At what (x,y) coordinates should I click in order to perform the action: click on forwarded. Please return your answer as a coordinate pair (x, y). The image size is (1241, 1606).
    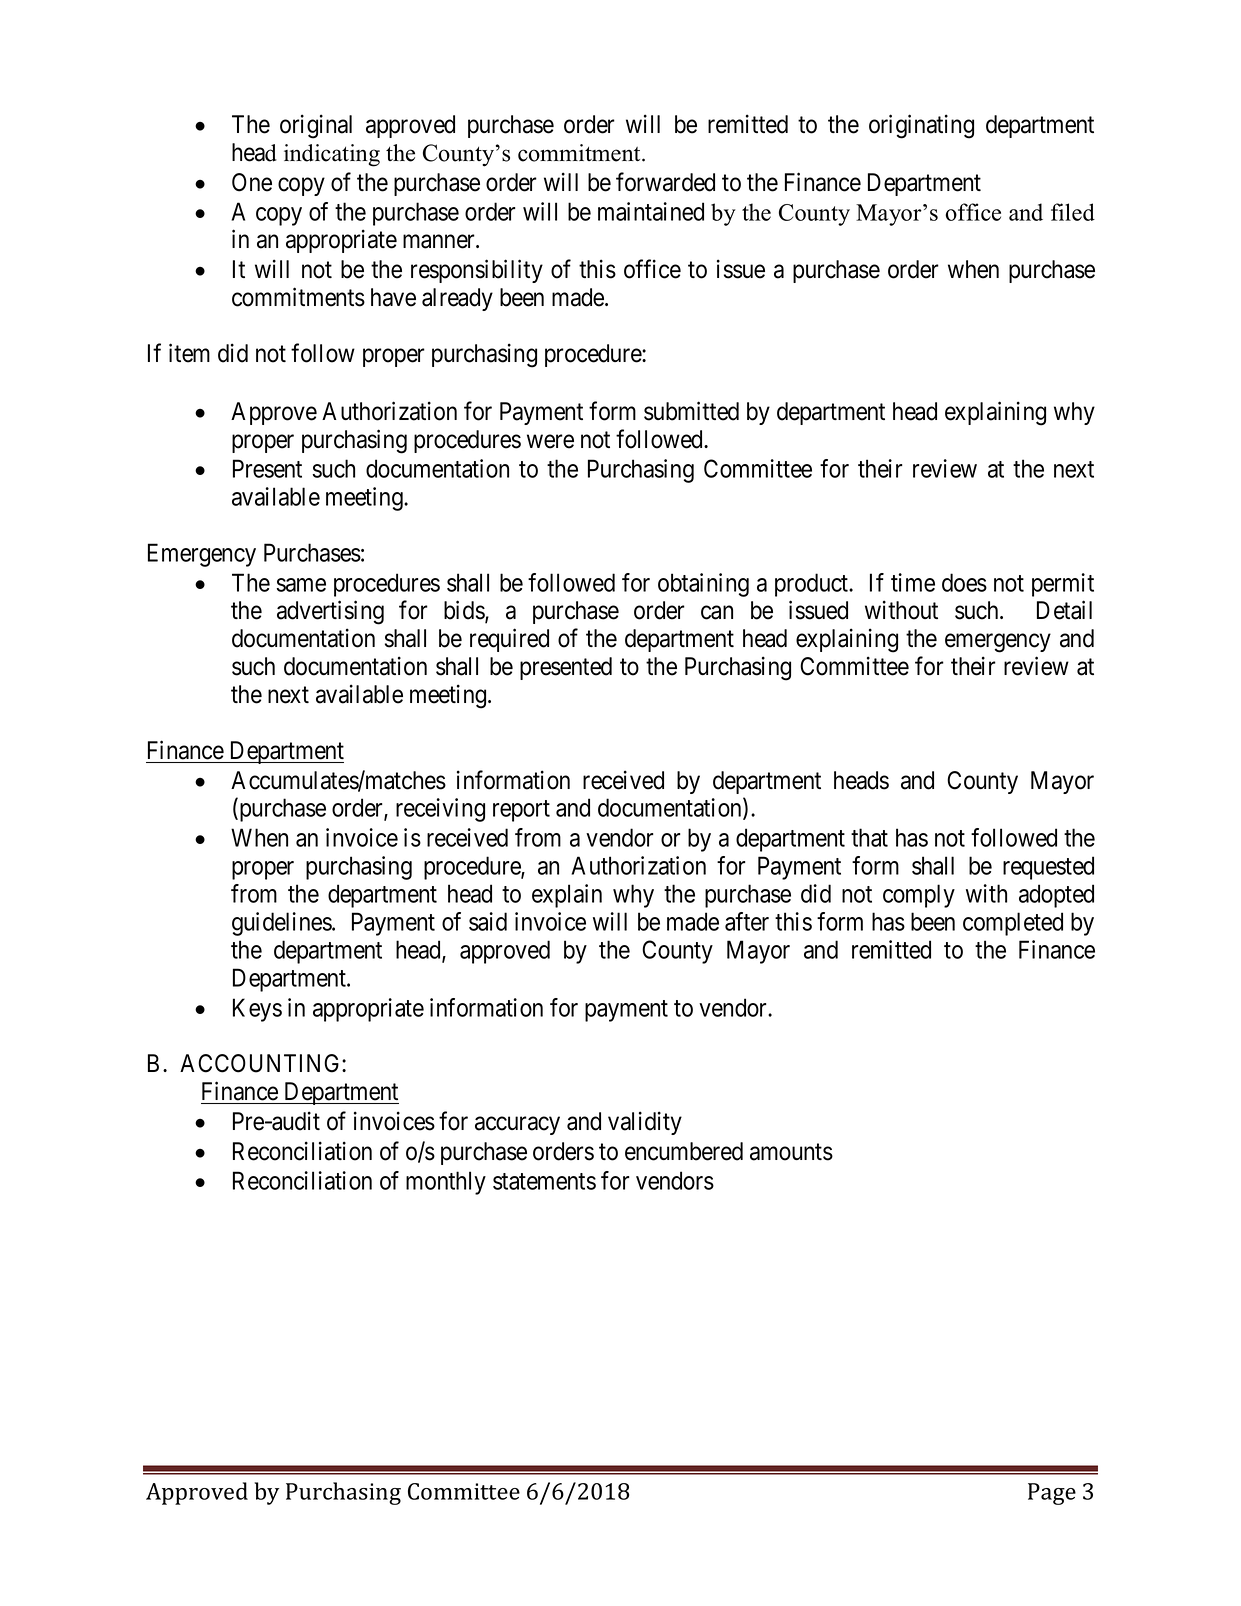
    Looking at the image, I should click on (665, 182).
